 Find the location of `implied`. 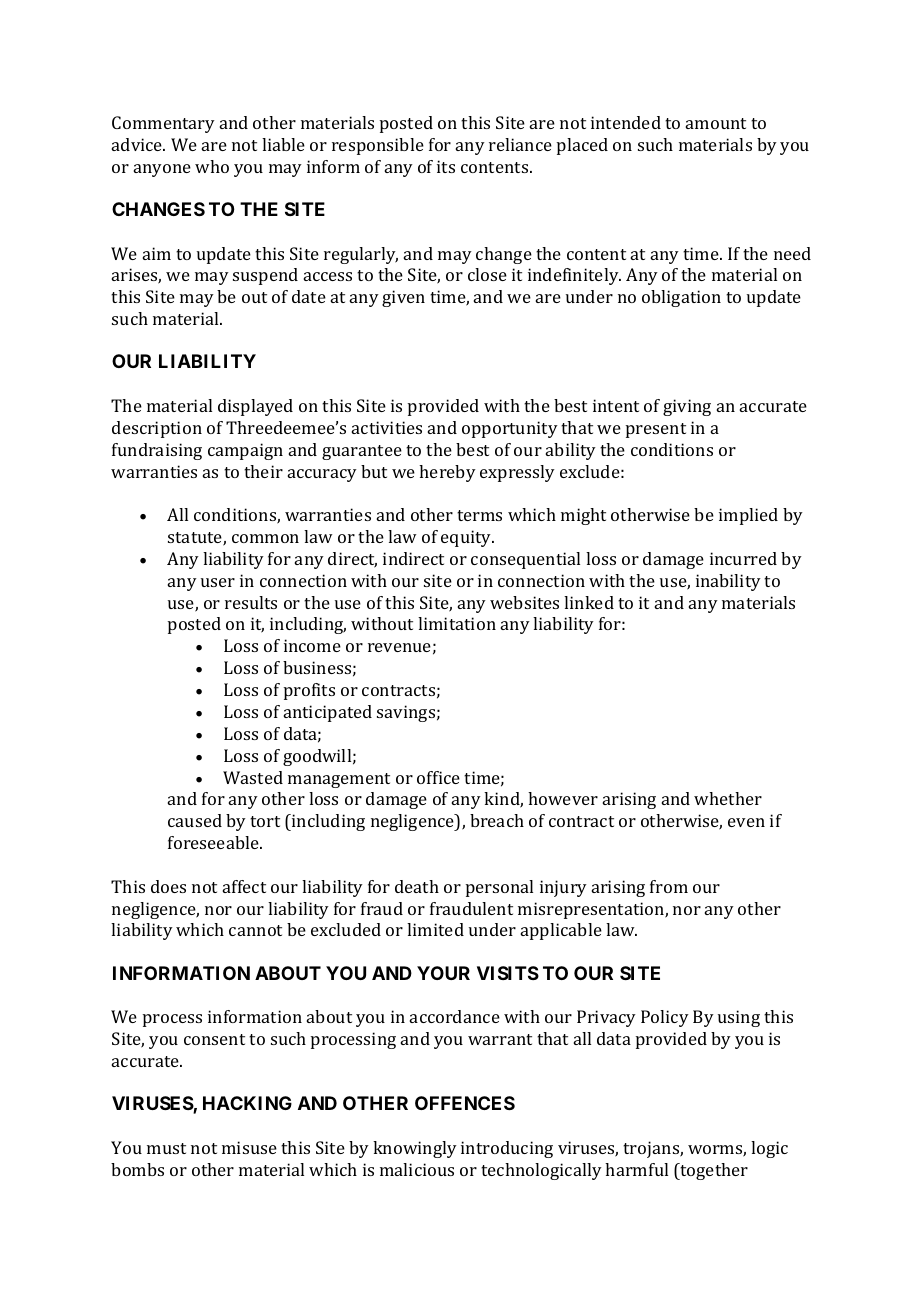

implied is located at coordinates (748, 516).
